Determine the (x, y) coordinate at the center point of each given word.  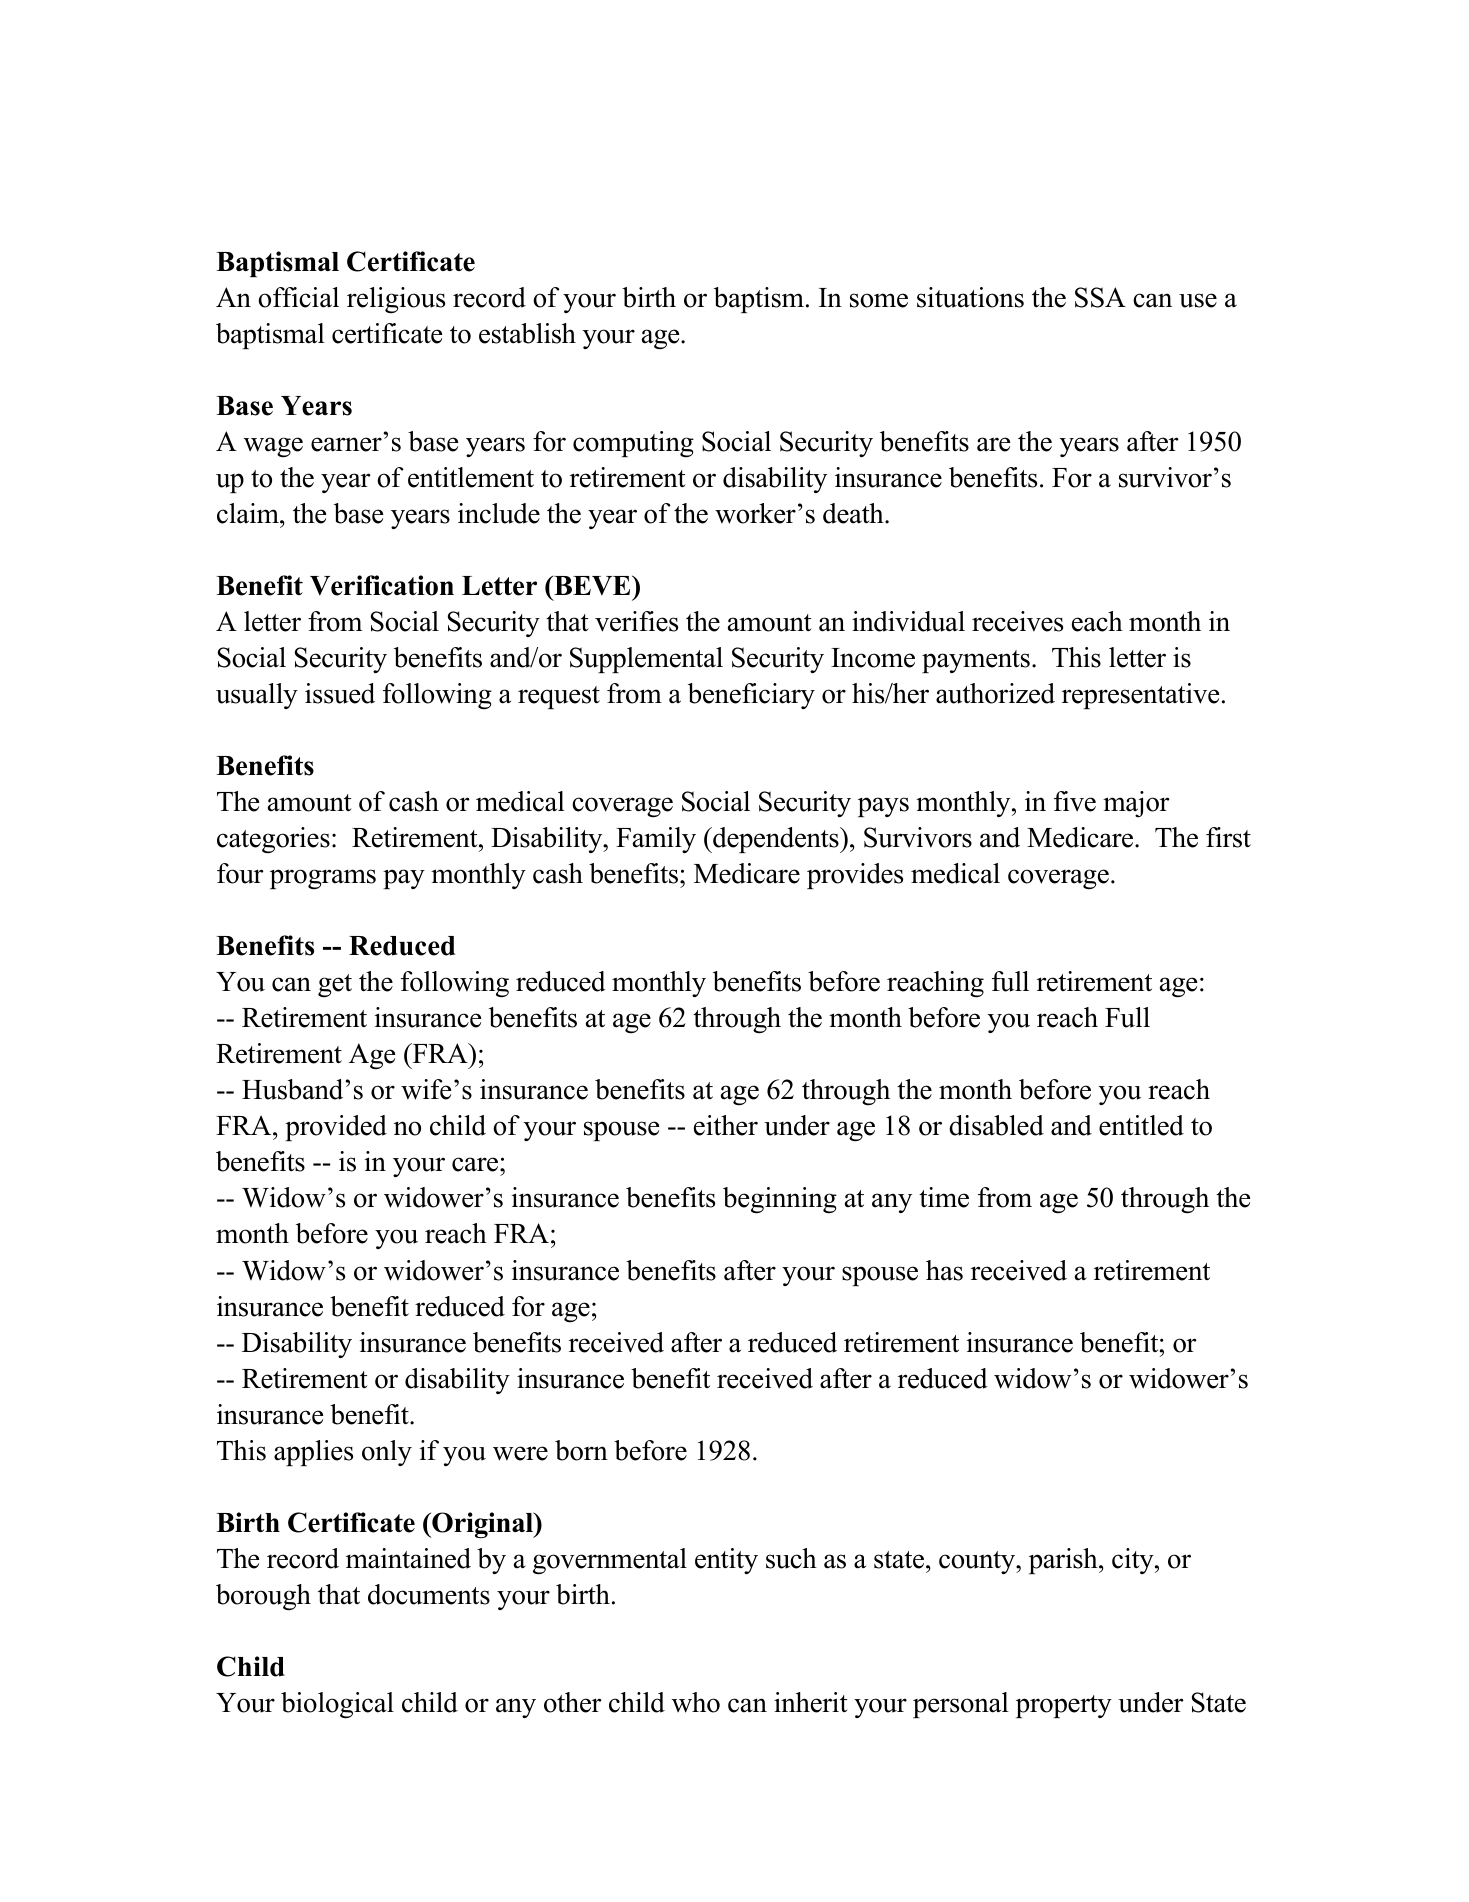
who (696, 1702)
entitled (1141, 1125)
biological (337, 1705)
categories (273, 840)
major (1136, 804)
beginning (780, 1200)
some (879, 300)
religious (396, 300)
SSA (1100, 297)
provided (336, 1128)
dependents (776, 840)
